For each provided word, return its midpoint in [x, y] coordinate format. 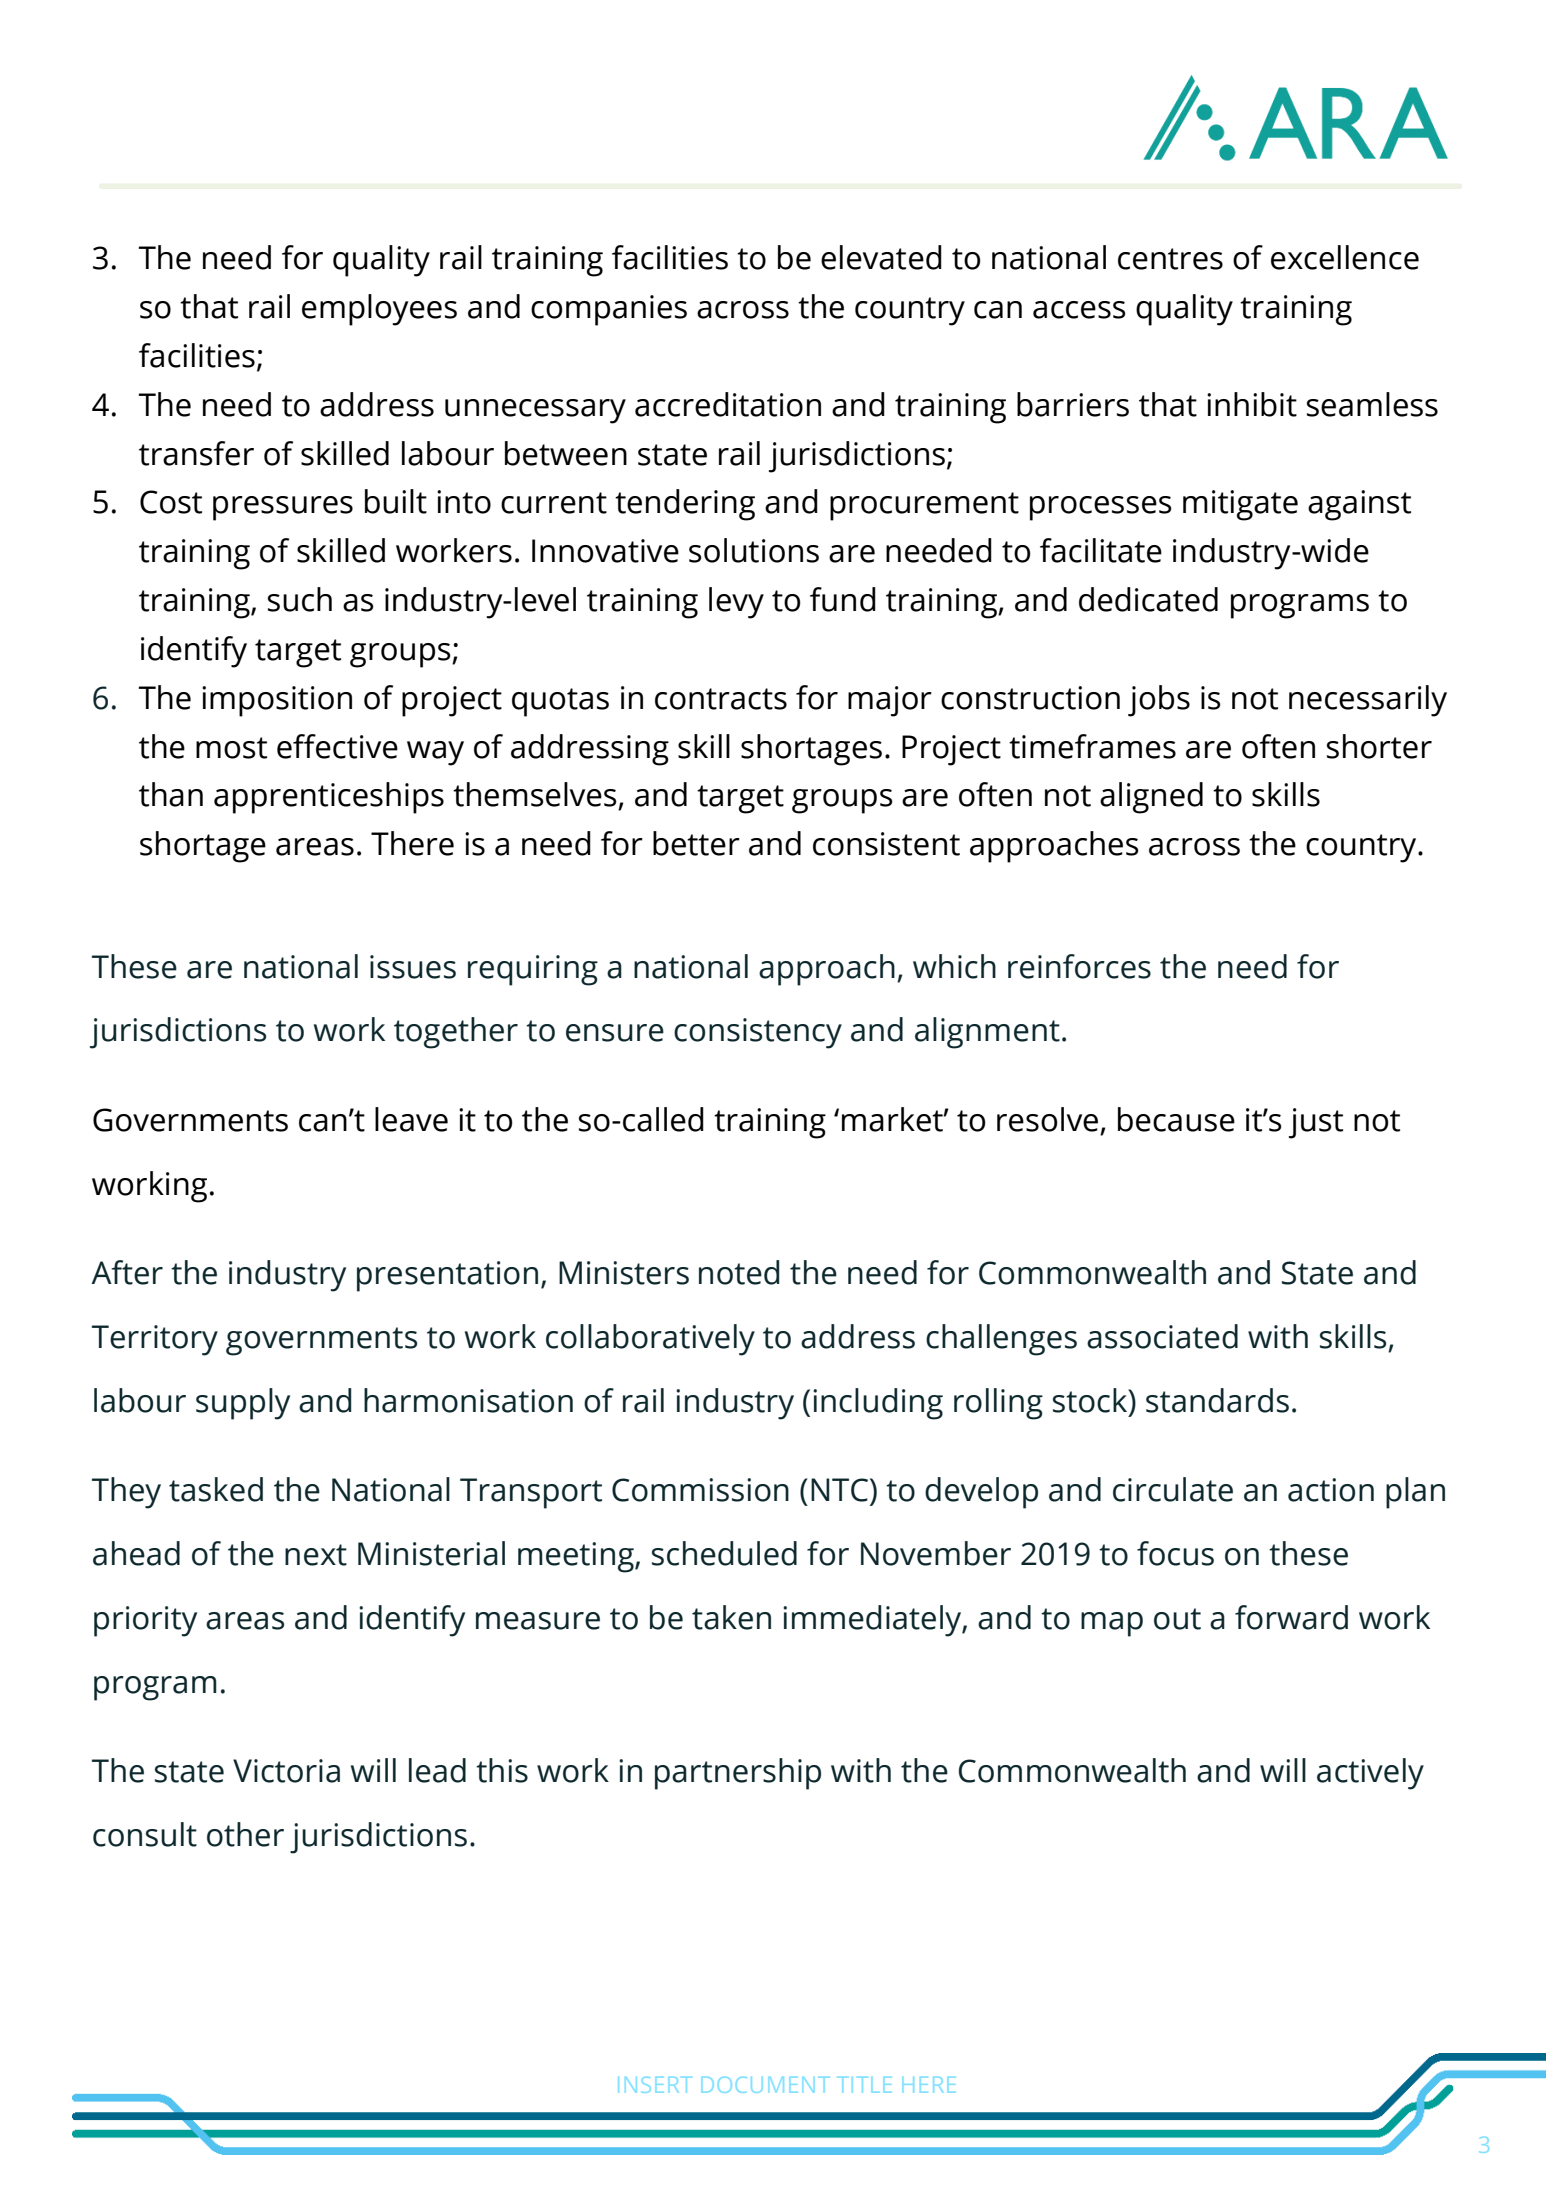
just [1316, 1123]
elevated [881, 257]
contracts [721, 699]
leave [411, 1119]
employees [379, 310]
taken [731, 1617]
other [245, 1834]
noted [739, 1272]
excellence [1345, 257]
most [231, 748]
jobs [1159, 701]
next [316, 1555]
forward [1291, 1617]
